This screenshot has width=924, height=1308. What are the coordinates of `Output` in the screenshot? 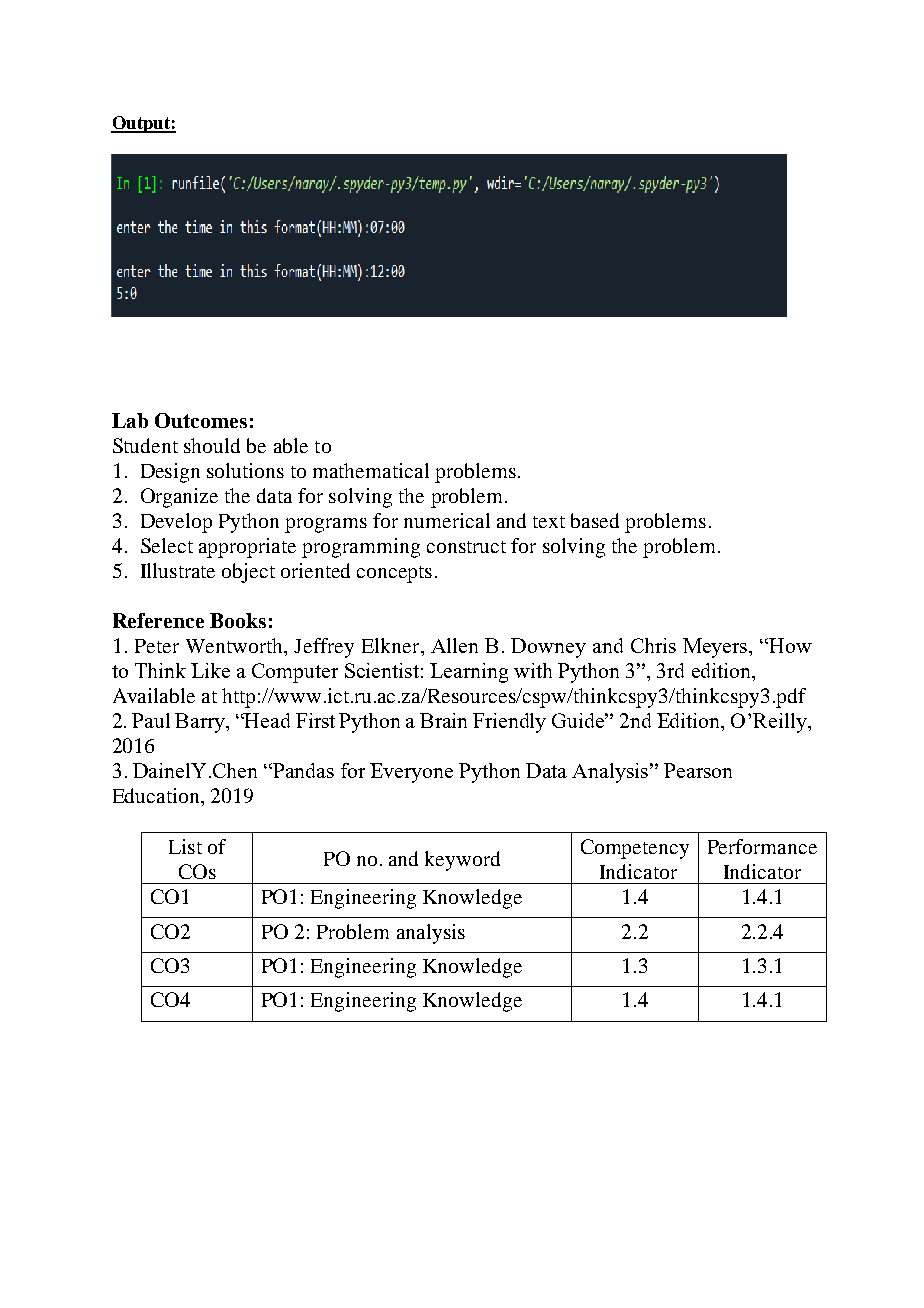 It's located at (141, 124).
